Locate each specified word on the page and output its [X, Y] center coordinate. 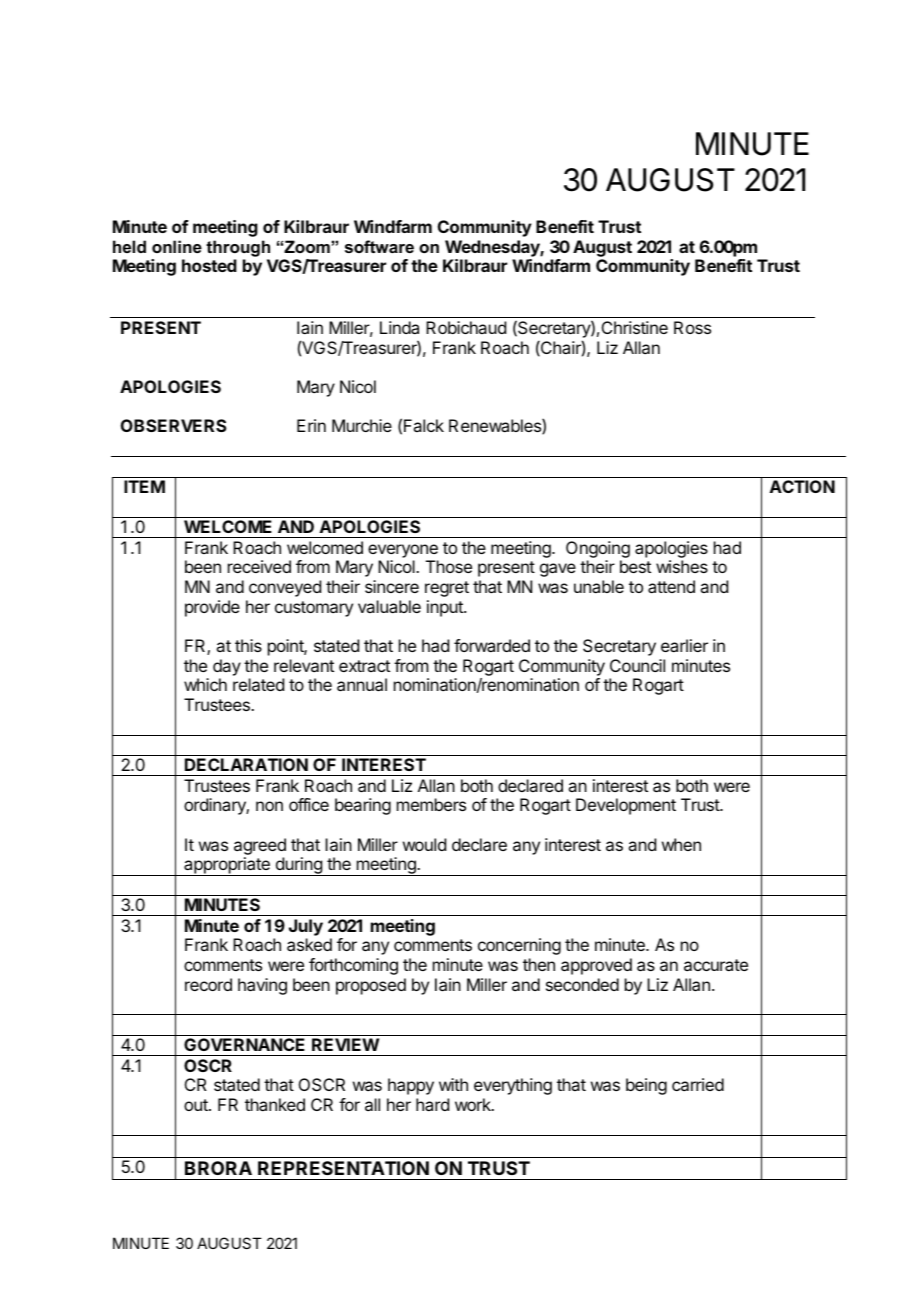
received [259, 566]
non [269, 806]
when [681, 844]
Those [449, 566]
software [379, 246]
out [197, 1105]
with [453, 1084]
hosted [209, 265]
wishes [682, 566]
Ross [692, 327]
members [431, 804]
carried [698, 1084]
